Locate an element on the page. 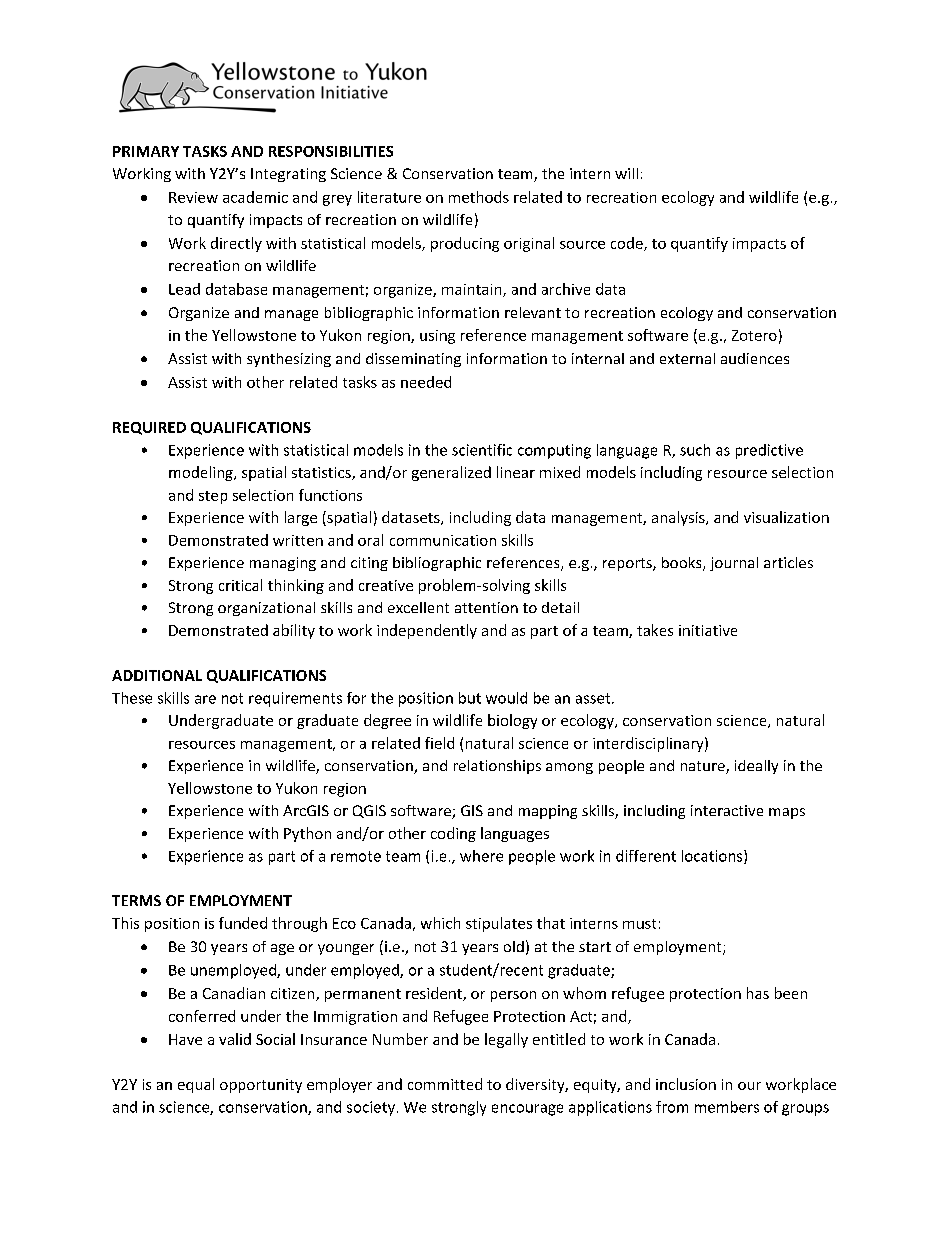 The height and width of the image is (1233, 952). organizational is located at coordinates (266, 609).
